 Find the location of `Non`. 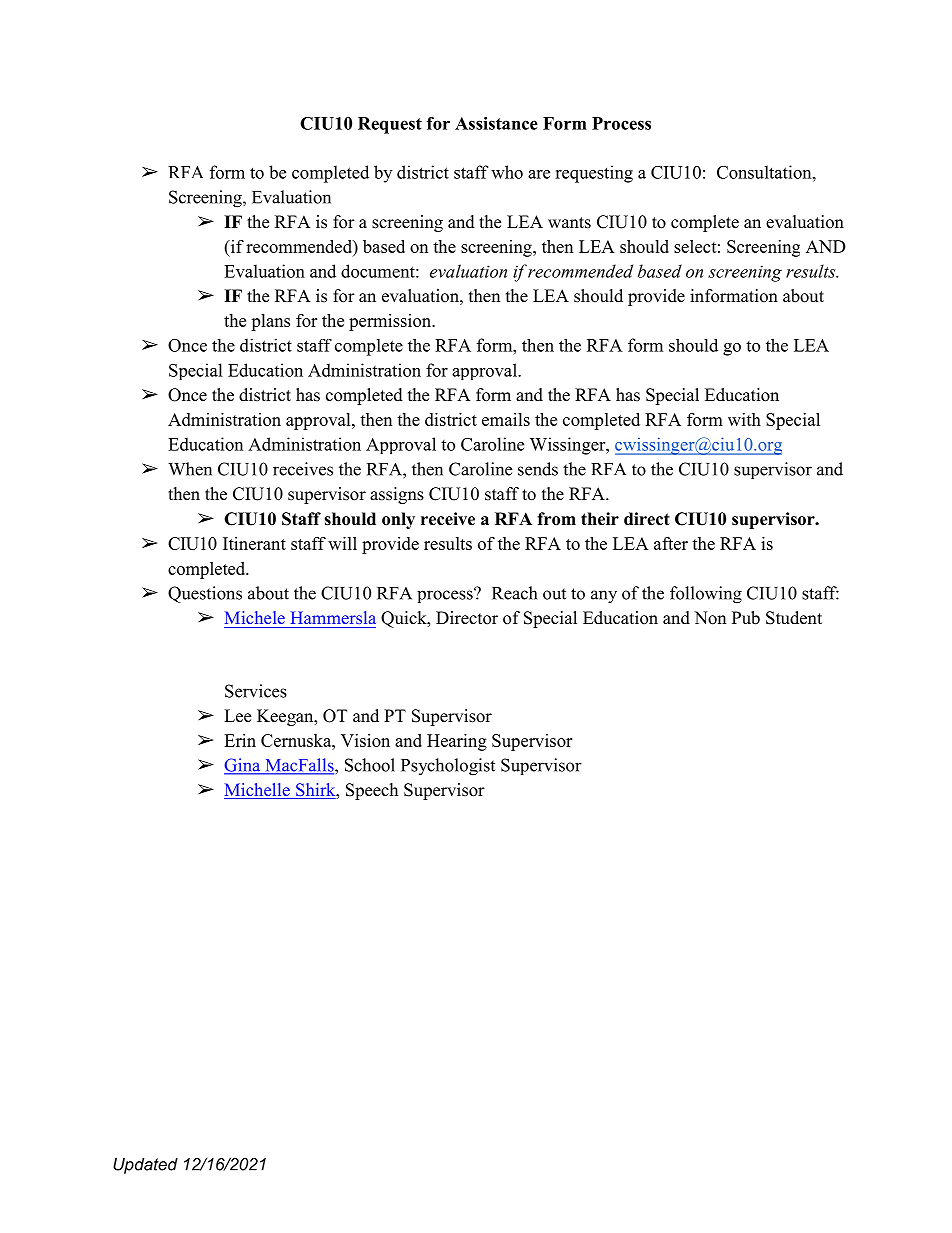

Non is located at coordinates (710, 618).
